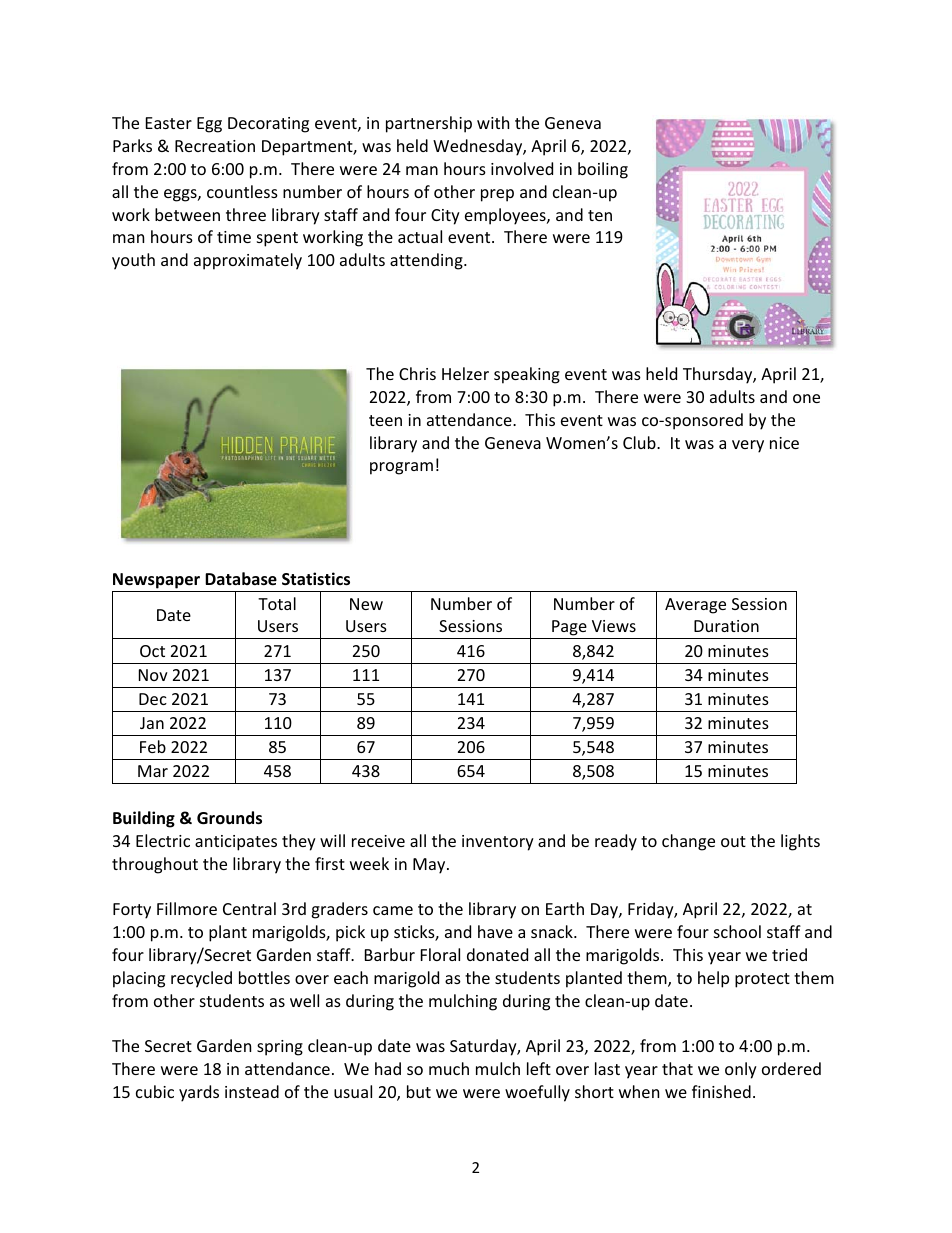 Image resolution: width=952 pixels, height=1233 pixels. I want to click on Feb, so click(153, 746).
